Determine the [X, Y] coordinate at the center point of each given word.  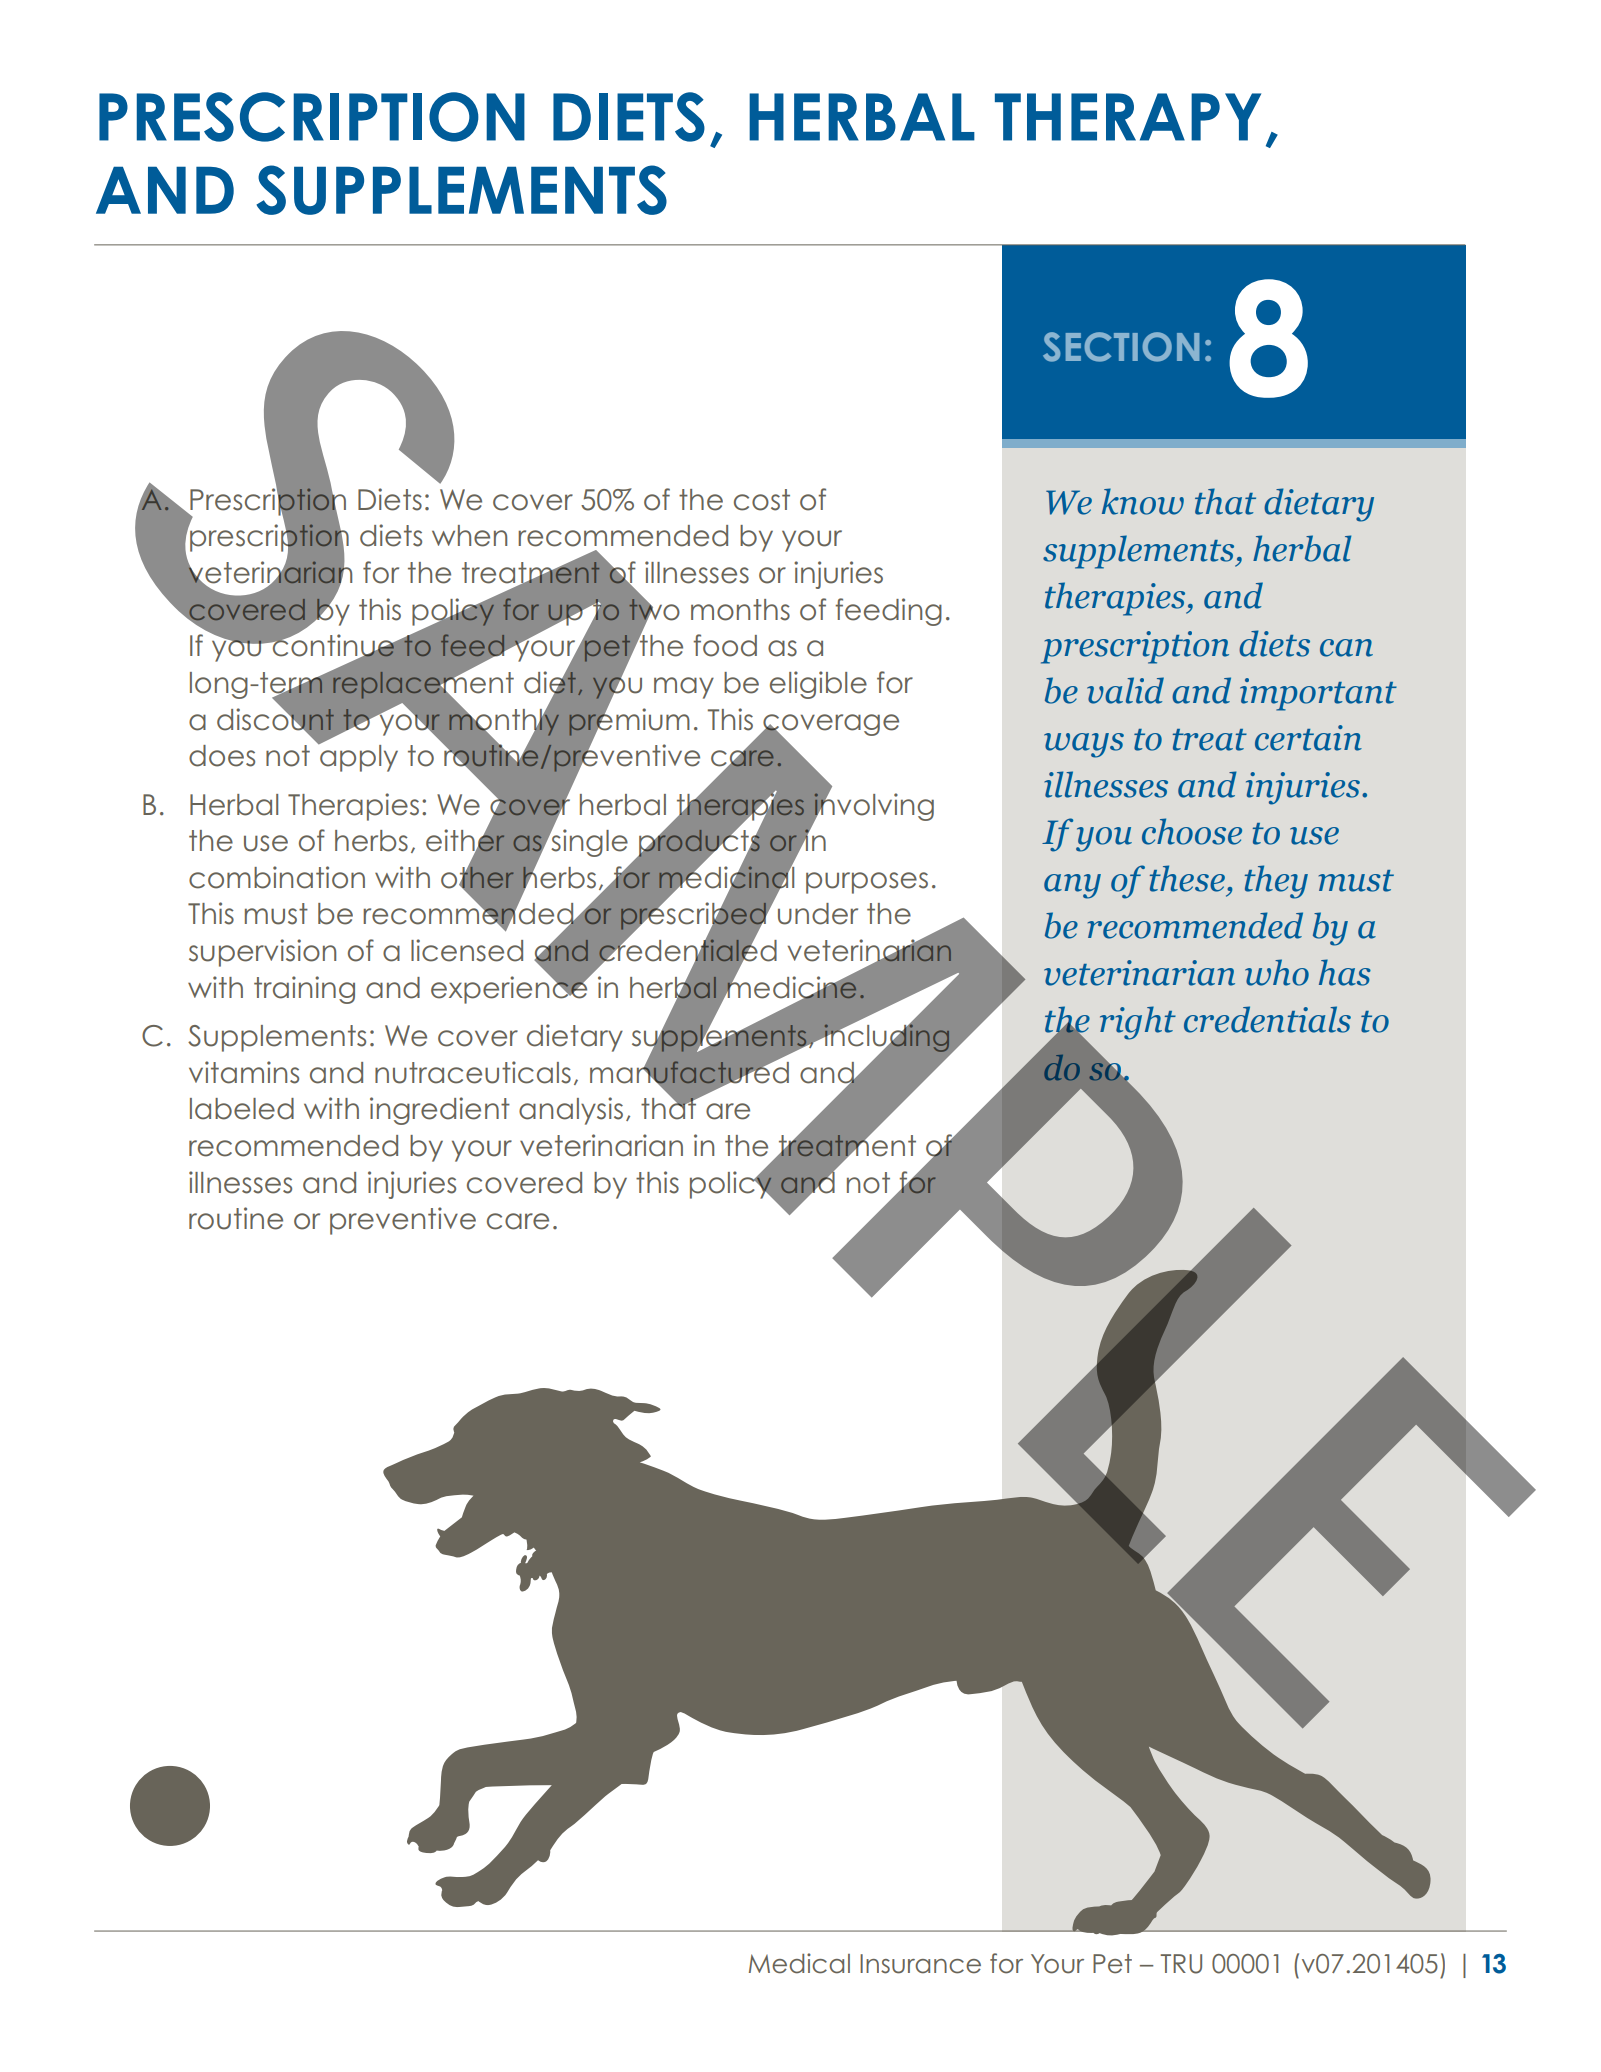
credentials [1267, 1019]
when [469, 536]
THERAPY [1128, 117]
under [818, 914]
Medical [799, 1963]
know [1143, 501]
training [304, 990]
